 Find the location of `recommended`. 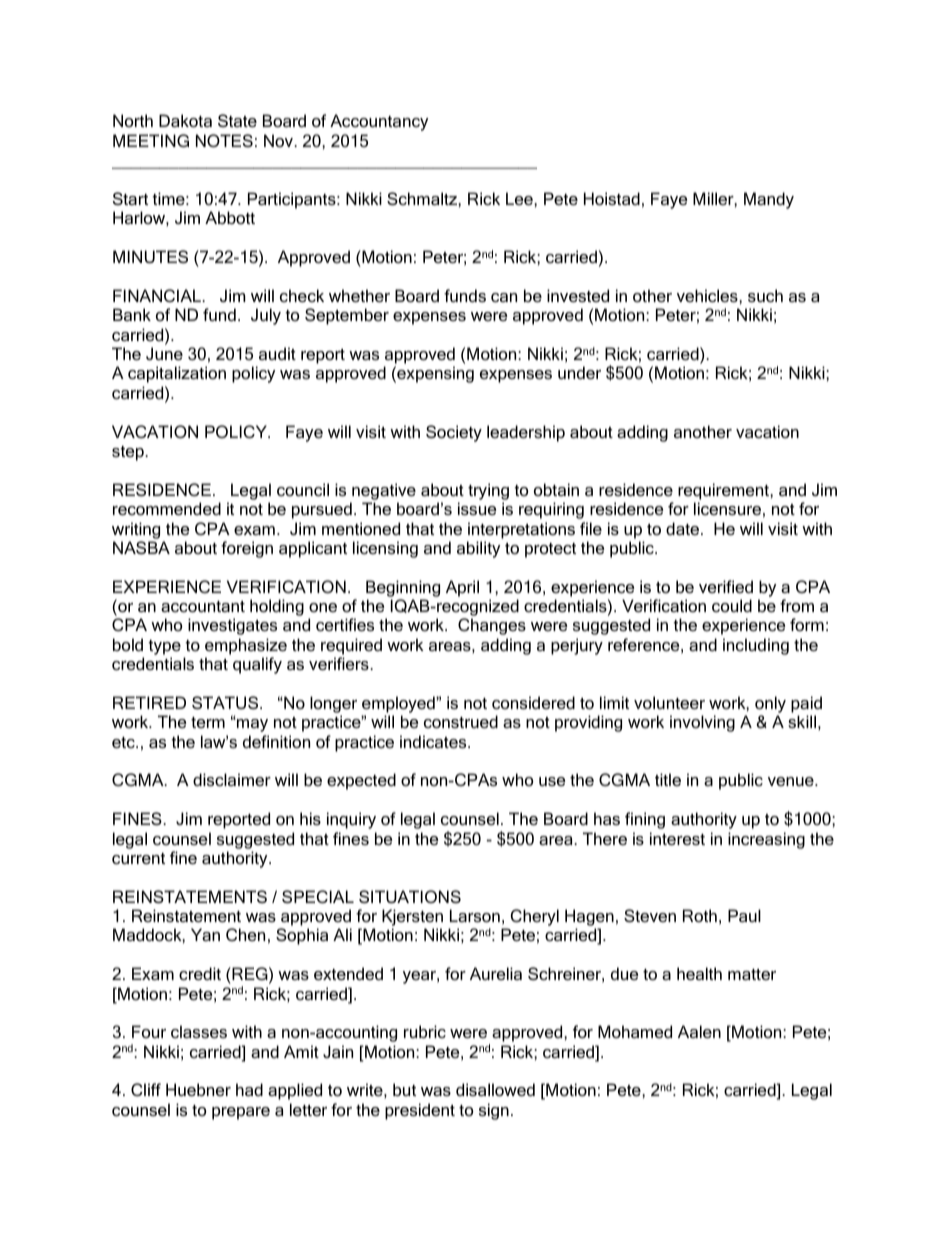

recommended is located at coordinates (167, 508).
